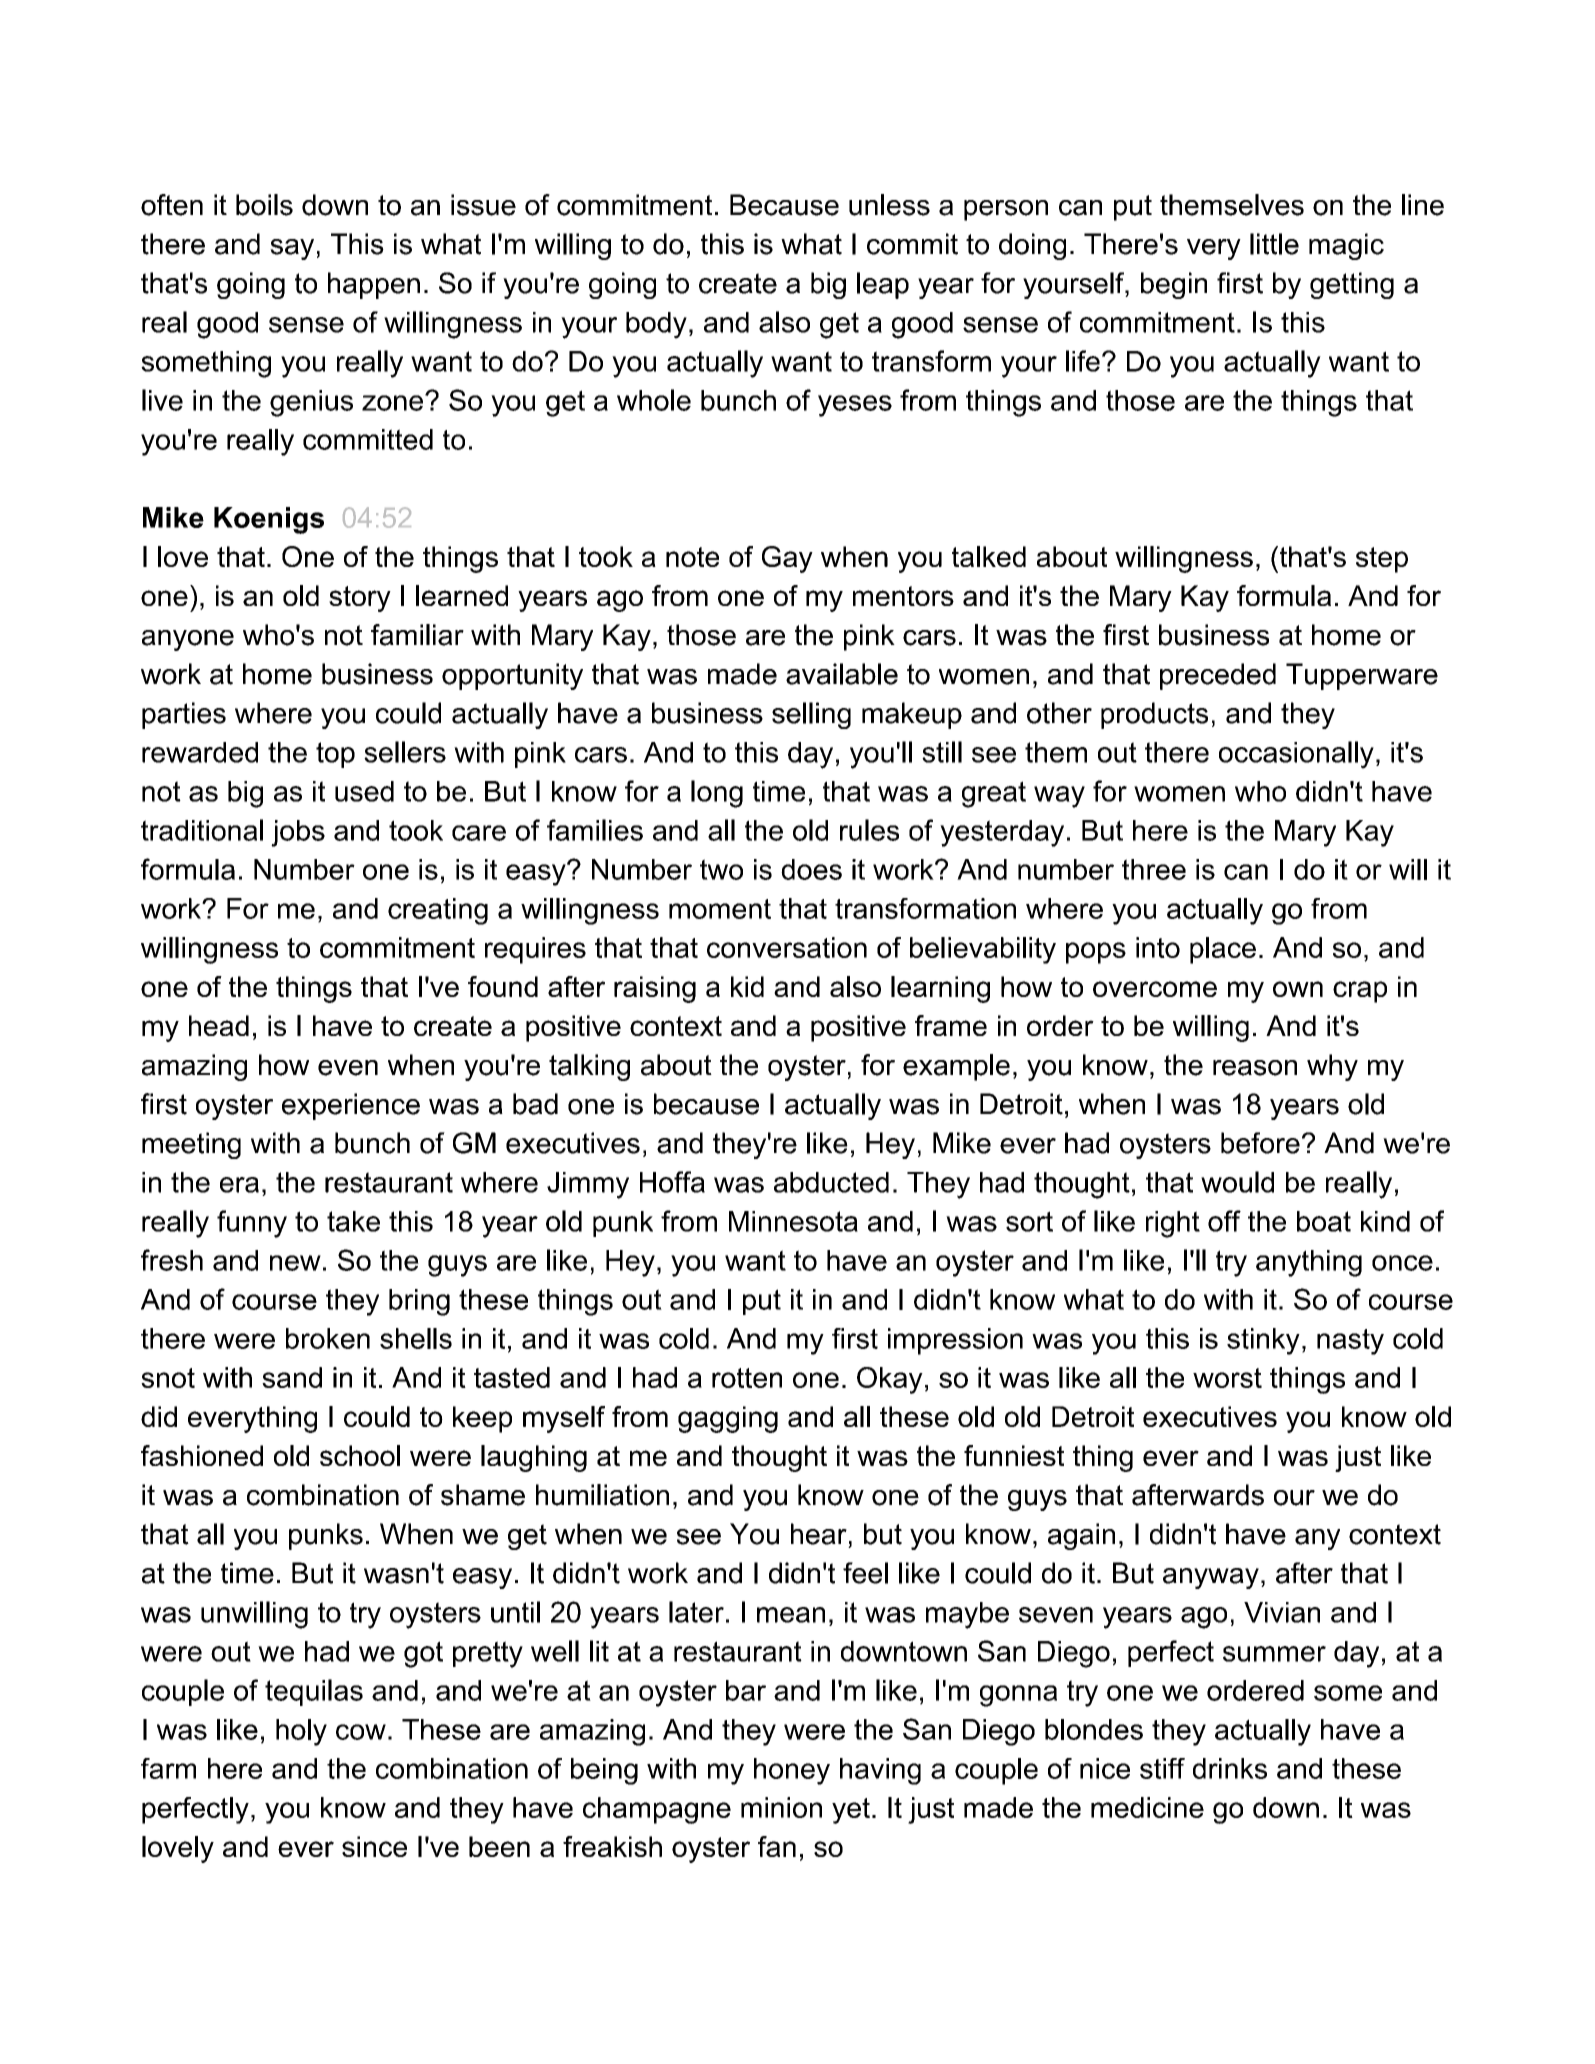  Describe the element at coordinates (781, 1807) in the document. I see `minion` at that location.
